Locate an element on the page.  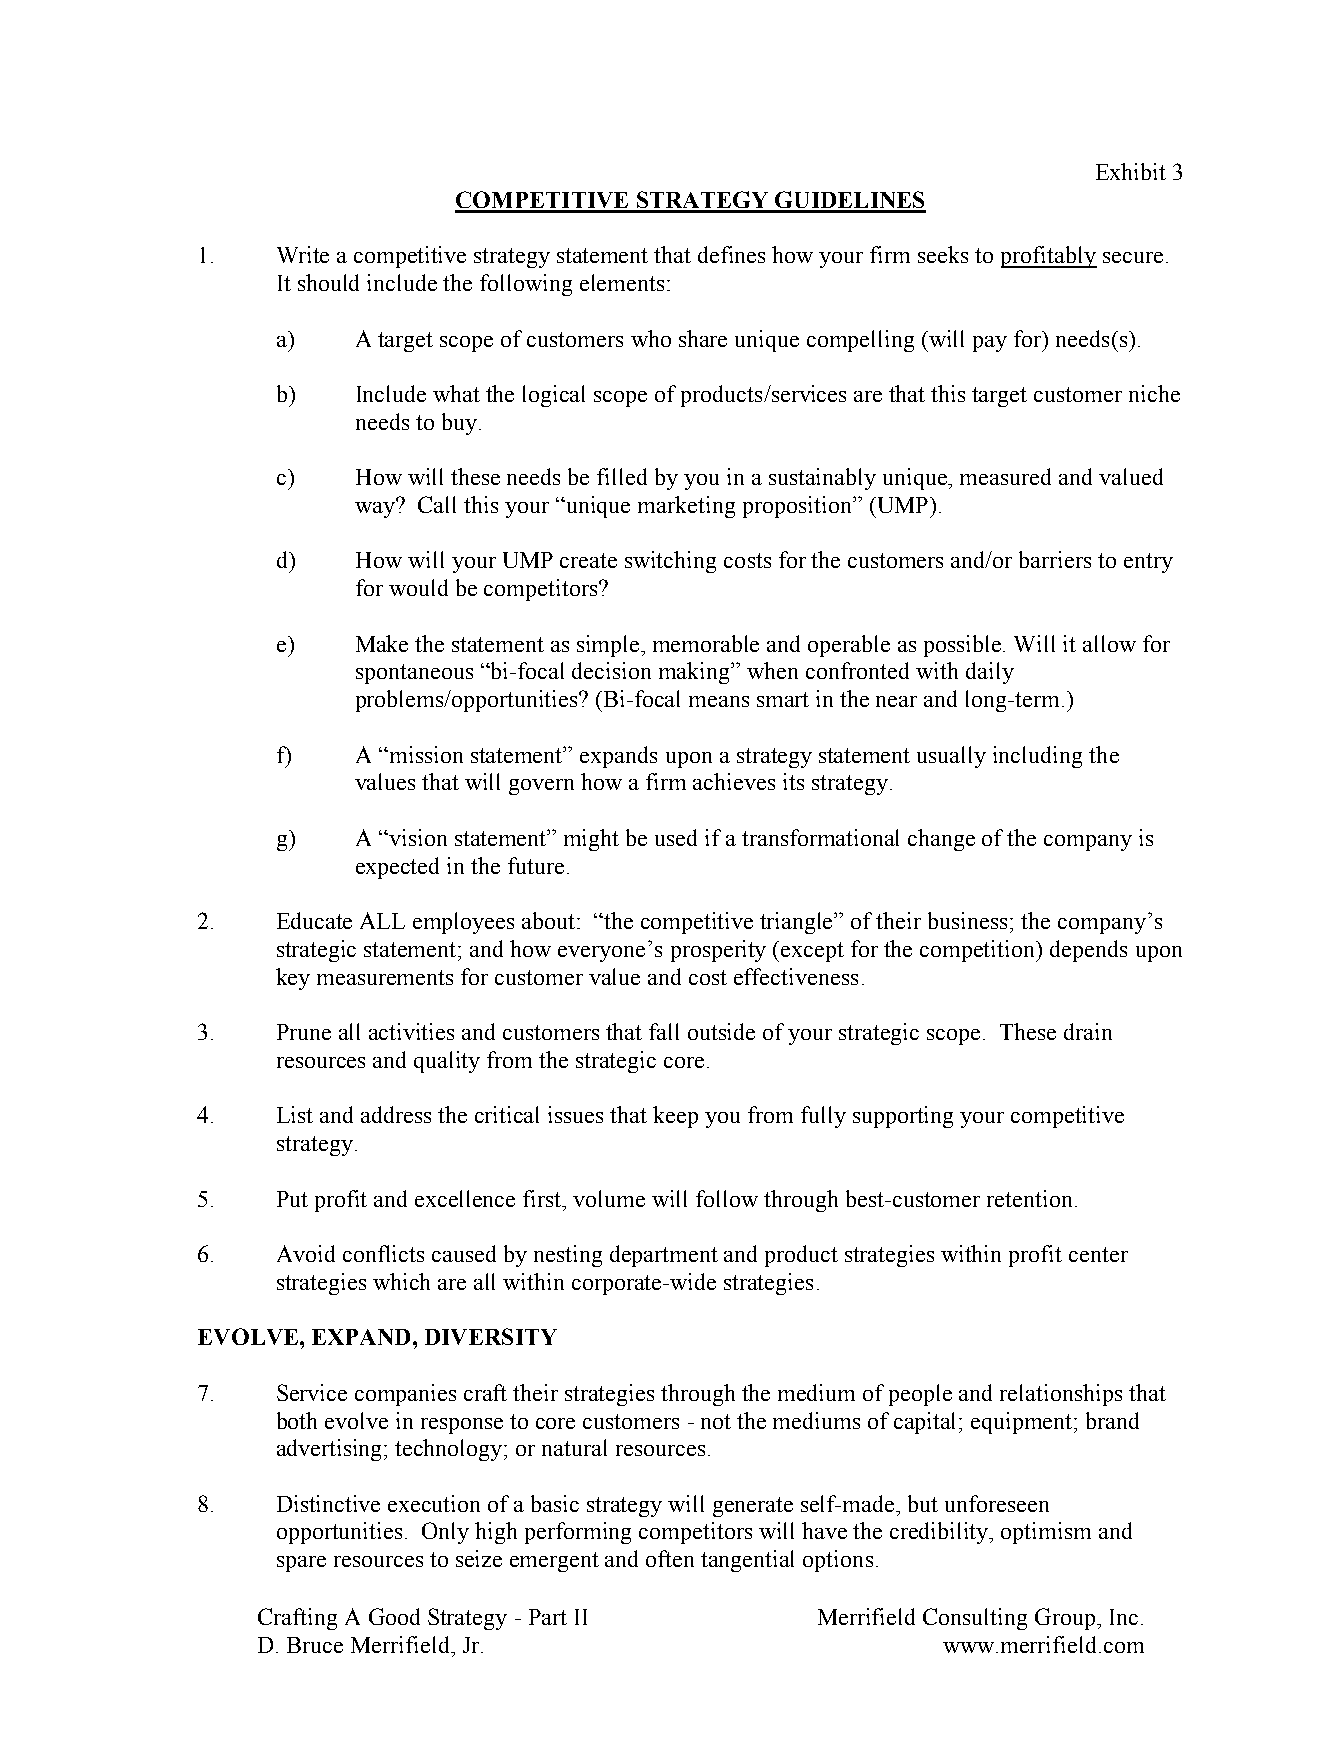
Exhibit is located at coordinates (1131, 171).
